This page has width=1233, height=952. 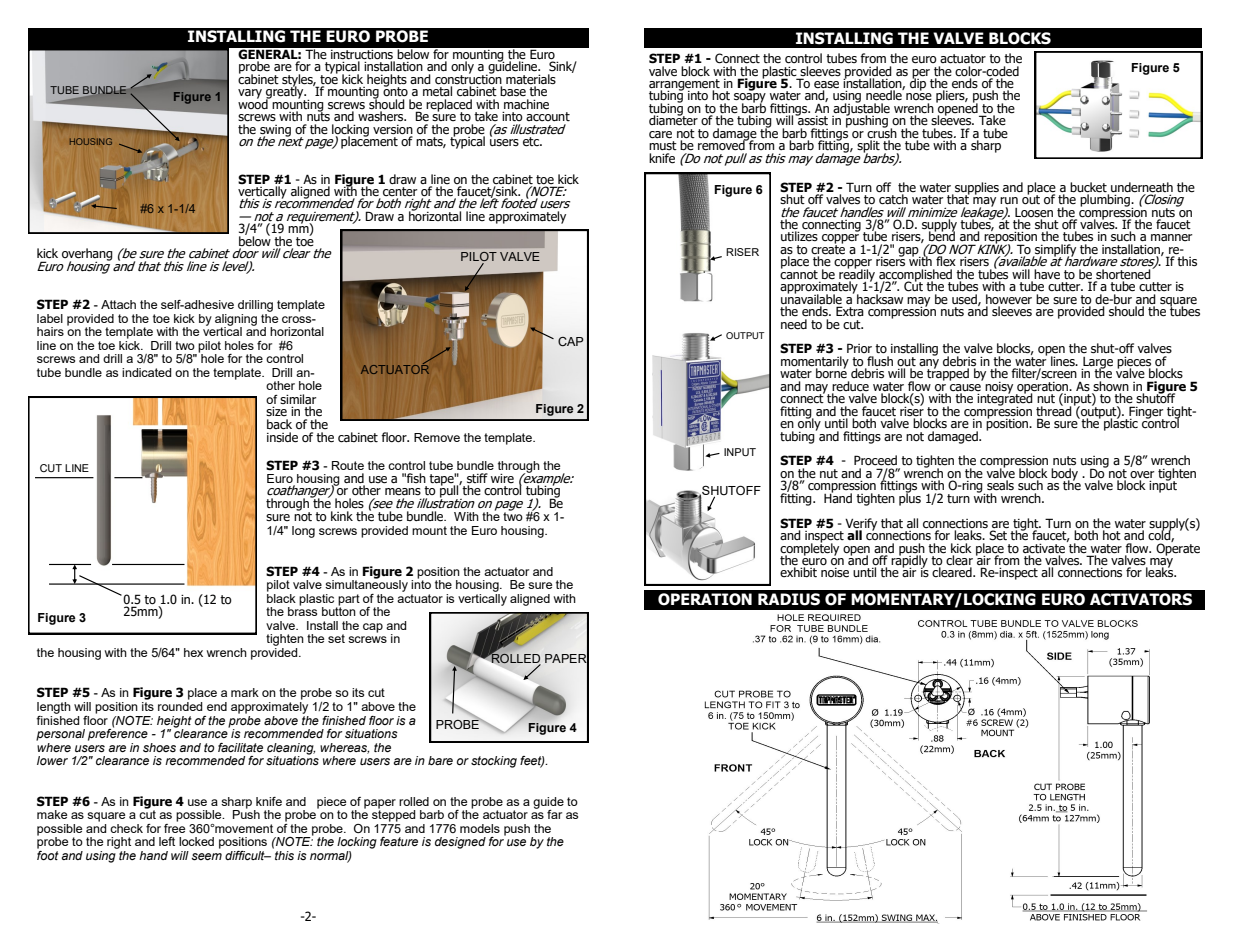 I want to click on models, so click(x=480, y=828).
